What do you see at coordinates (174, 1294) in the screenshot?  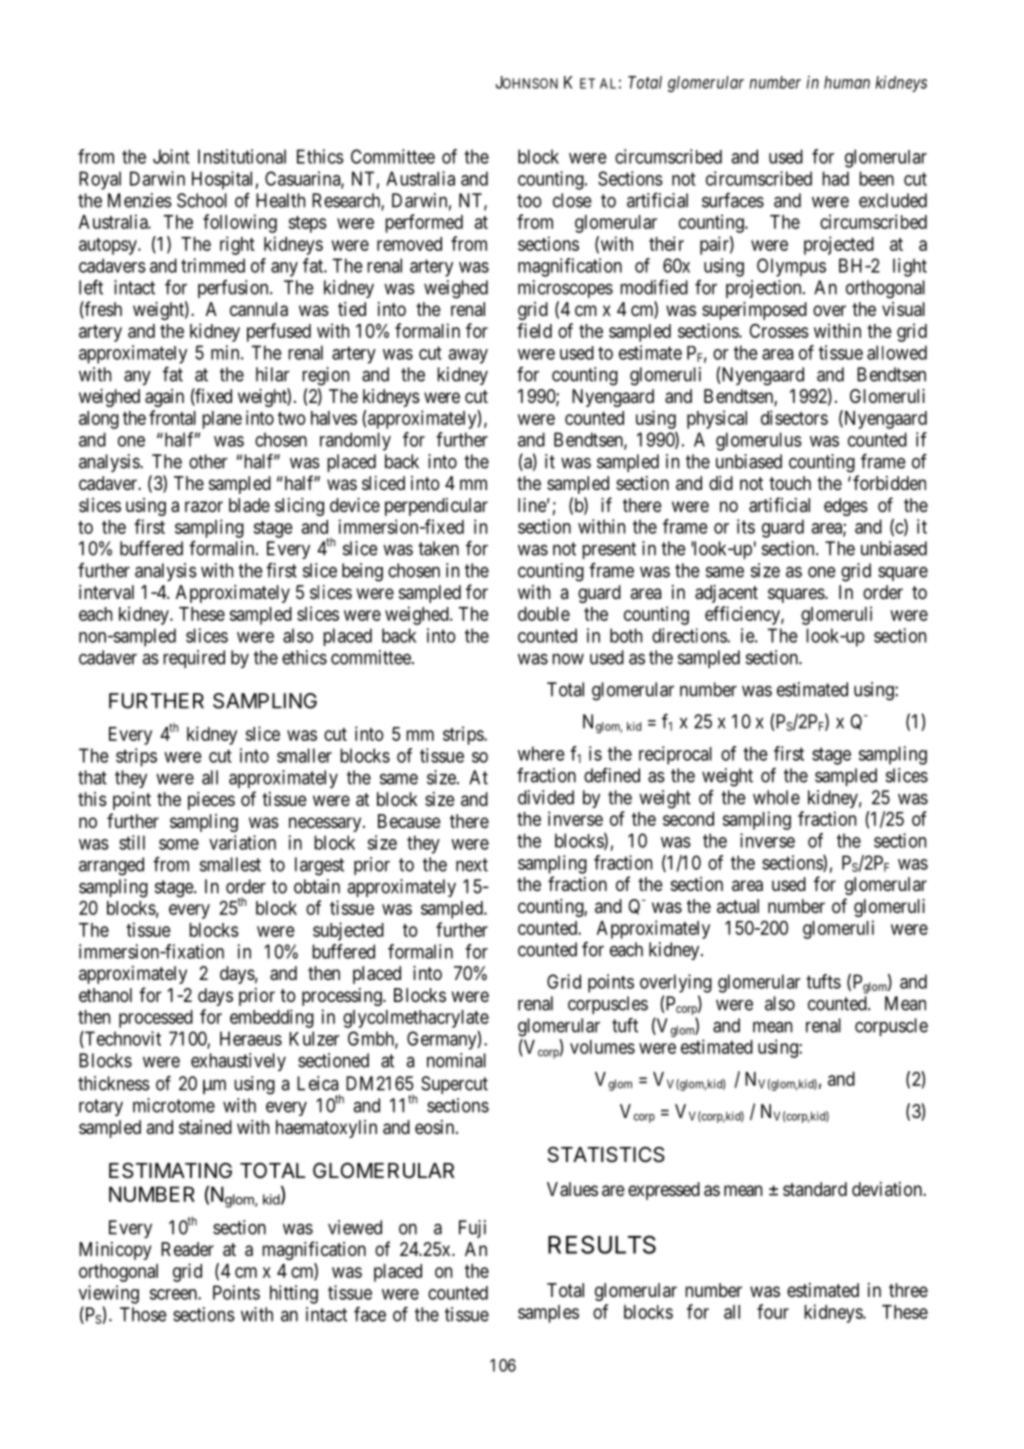 I see `screen` at bounding box center [174, 1294].
